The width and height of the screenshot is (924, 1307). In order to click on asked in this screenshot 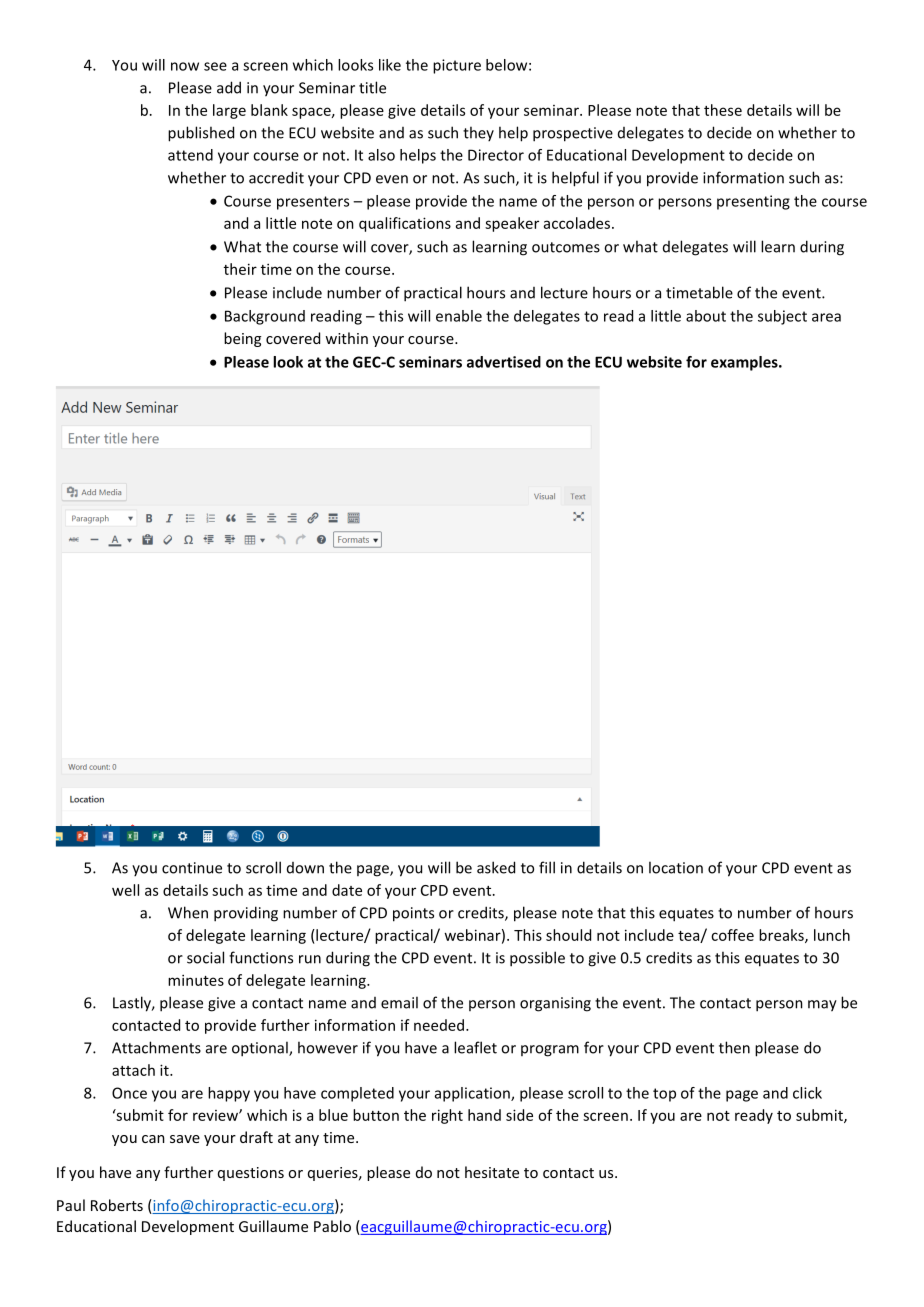, I will do `click(496, 867)`.
